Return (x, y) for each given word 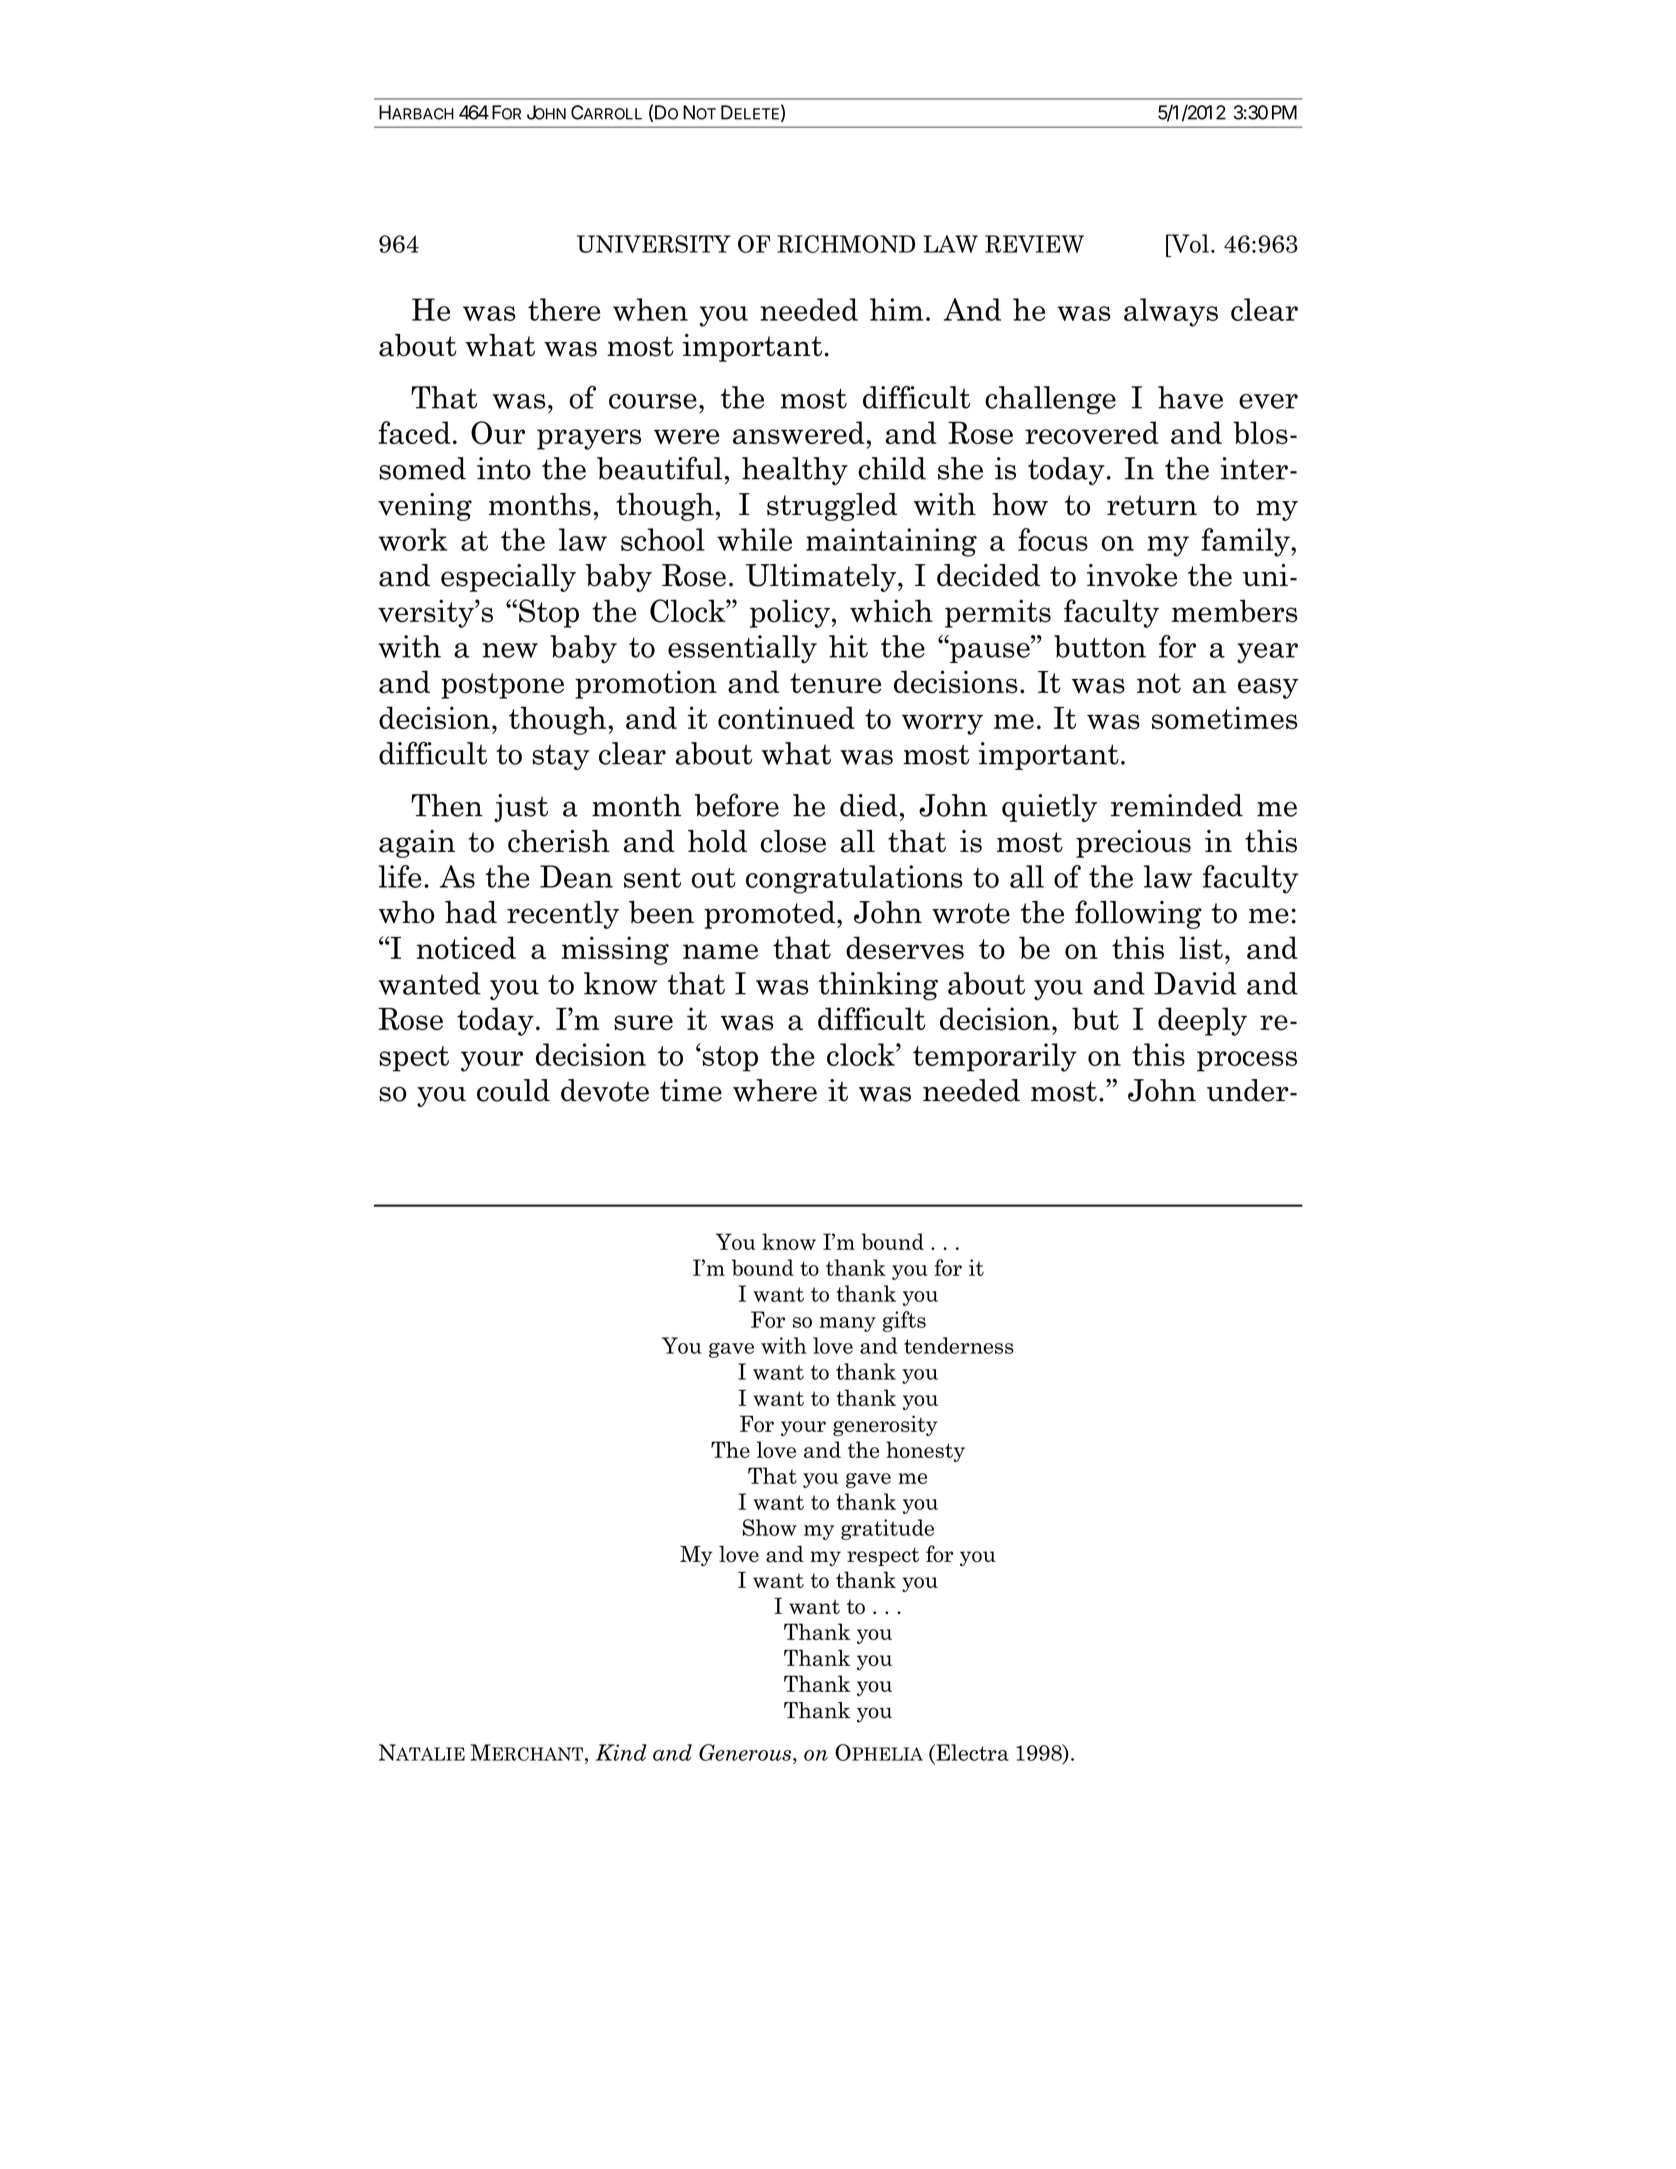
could (513, 1090)
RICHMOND (846, 244)
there (564, 309)
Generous (745, 1752)
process (1247, 1061)
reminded (1177, 805)
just (521, 808)
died (869, 805)
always (1171, 312)
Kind (621, 1752)
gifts (904, 1321)
